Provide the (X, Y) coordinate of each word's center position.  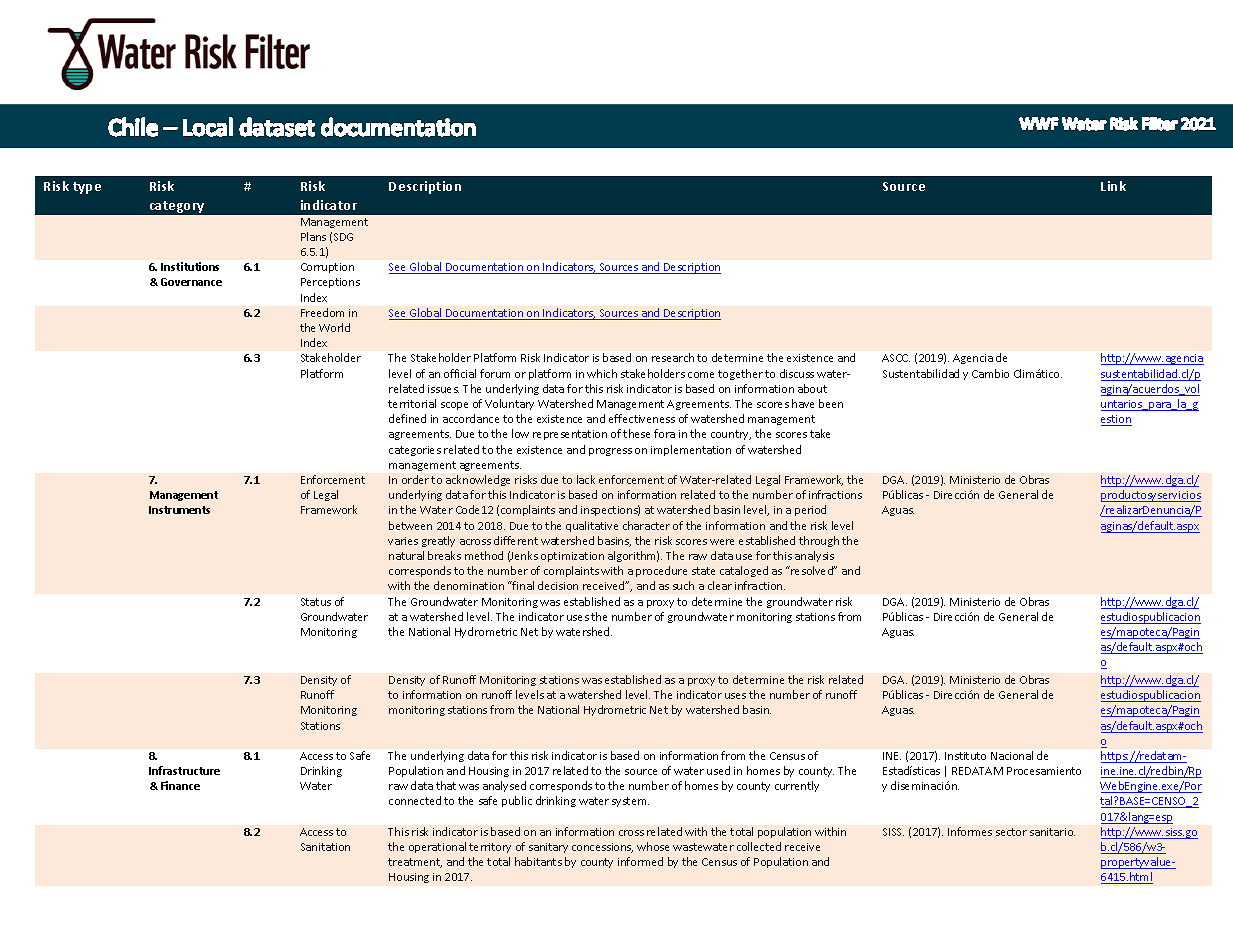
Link (1113, 186)
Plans (313, 236)
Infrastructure (184, 770)
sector (1011, 832)
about (812, 388)
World (334, 327)
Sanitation (325, 847)
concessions (602, 848)
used (718, 770)
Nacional (1012, 755)
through (819, 541)
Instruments (179, 510)
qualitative (592, 526)
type (87, 188)
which (602, 373)
